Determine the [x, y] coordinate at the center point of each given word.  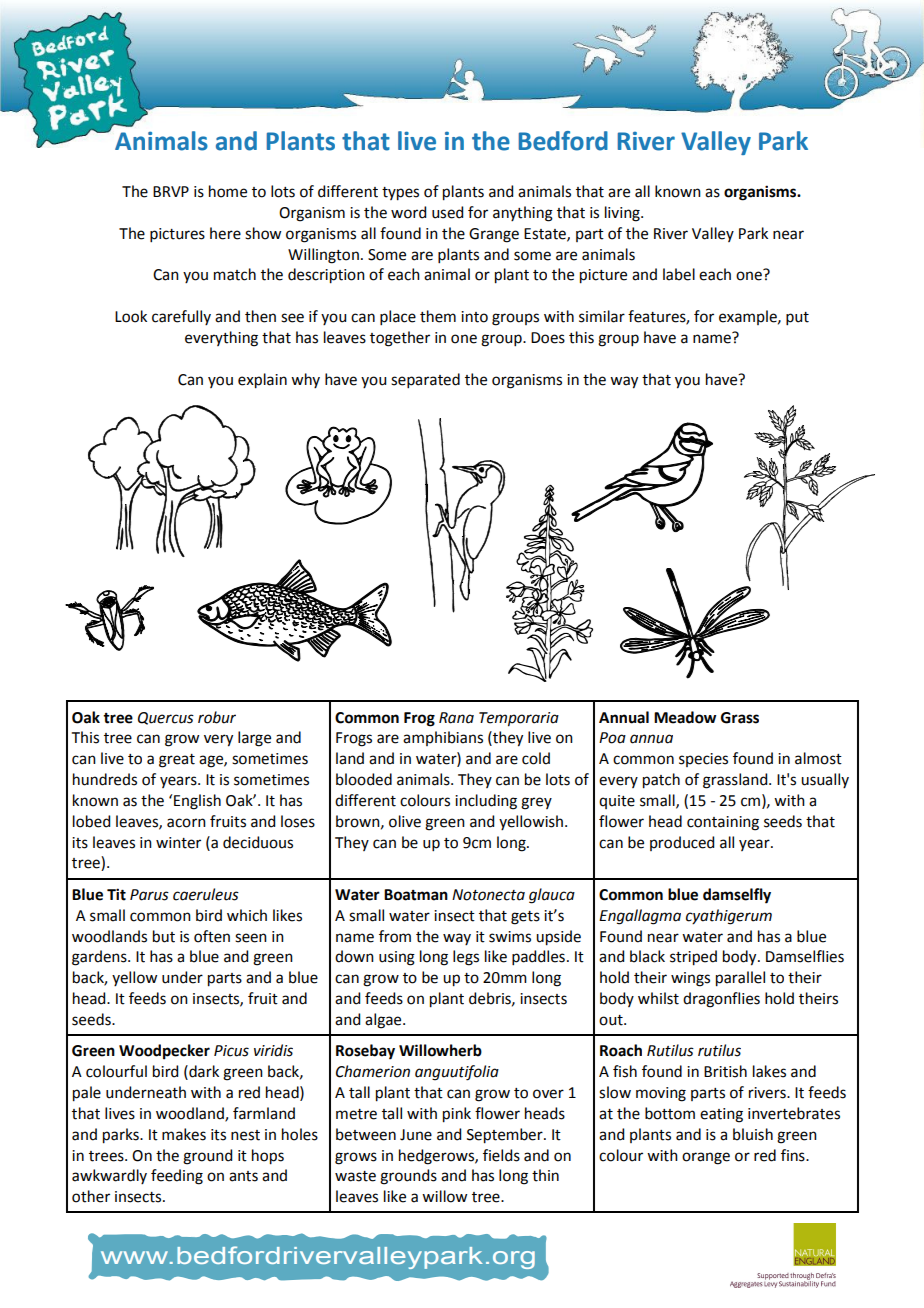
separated [425, 380]
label [679, 274]
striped [693, 958]
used [447, 212]
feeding [177, 1177]
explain [262, 381]
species [703, 760]
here [225, 233]
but [164, 936]
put [797, 318]
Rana [456, 718]
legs [466, 958]
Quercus [166, 718]
